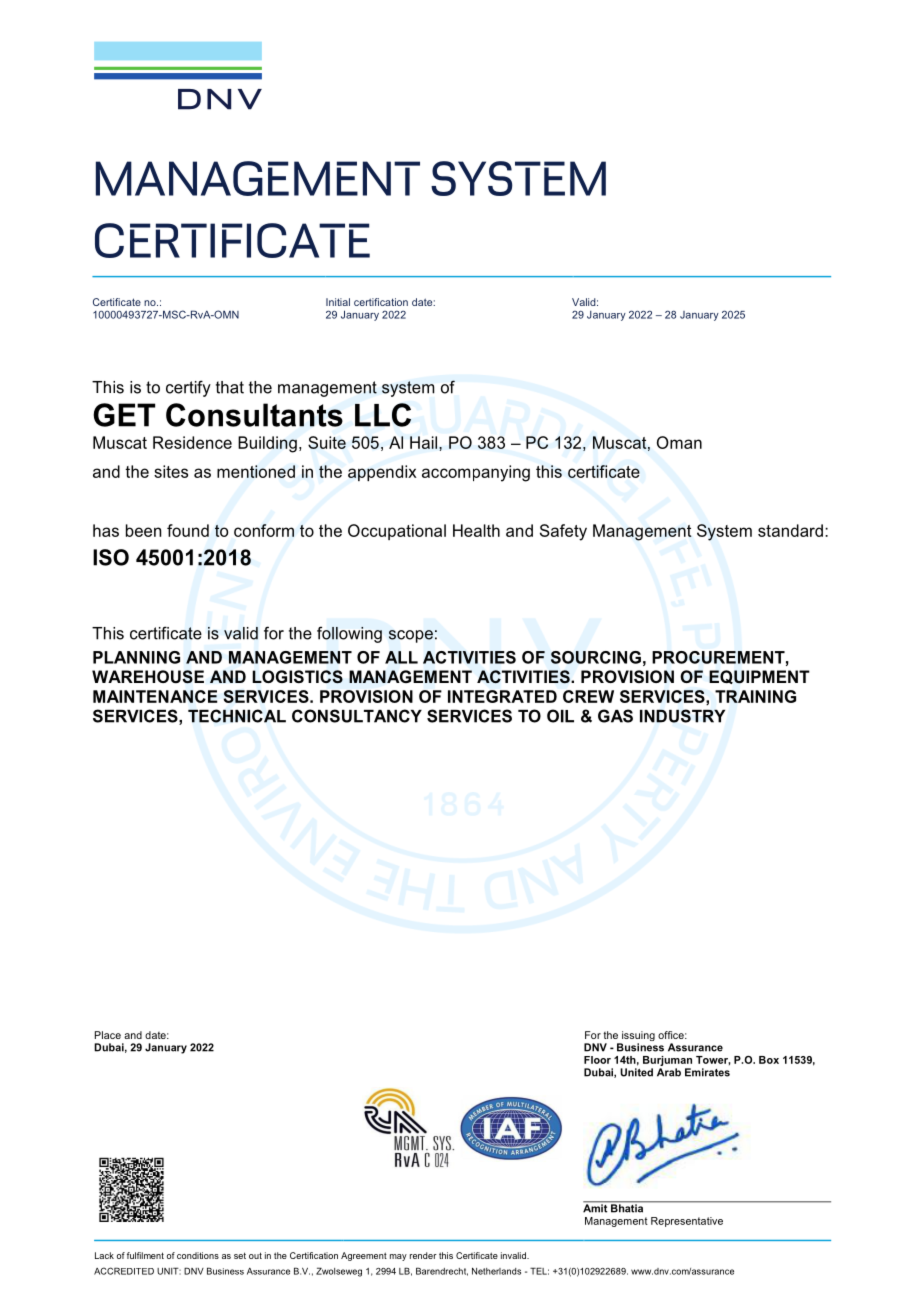  What do you see at coordinates (411, 636) in the screenshot?
I see `scope` at bounding box center [411, 636].
